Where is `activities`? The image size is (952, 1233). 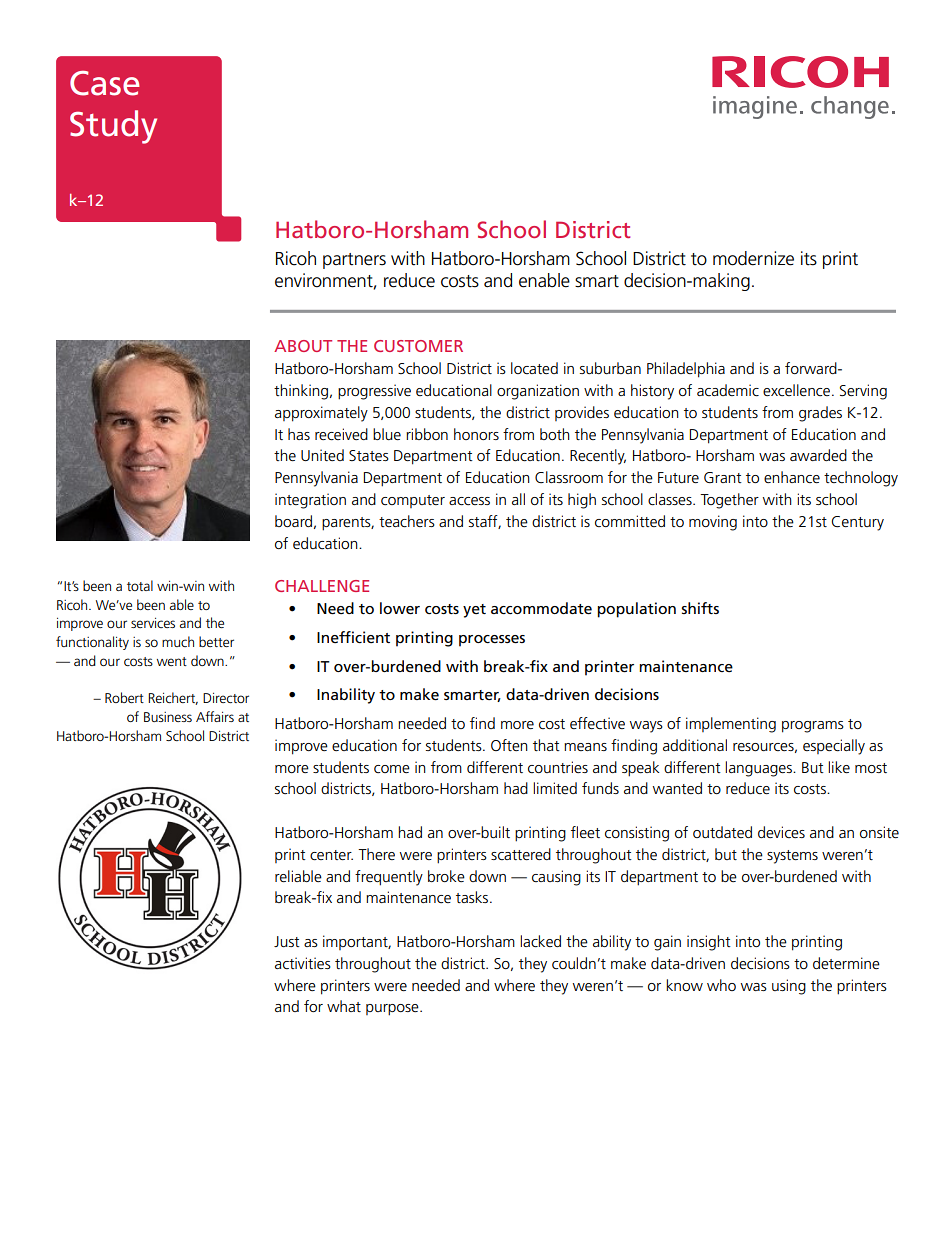 activities is located at coordinates (303, 963).
